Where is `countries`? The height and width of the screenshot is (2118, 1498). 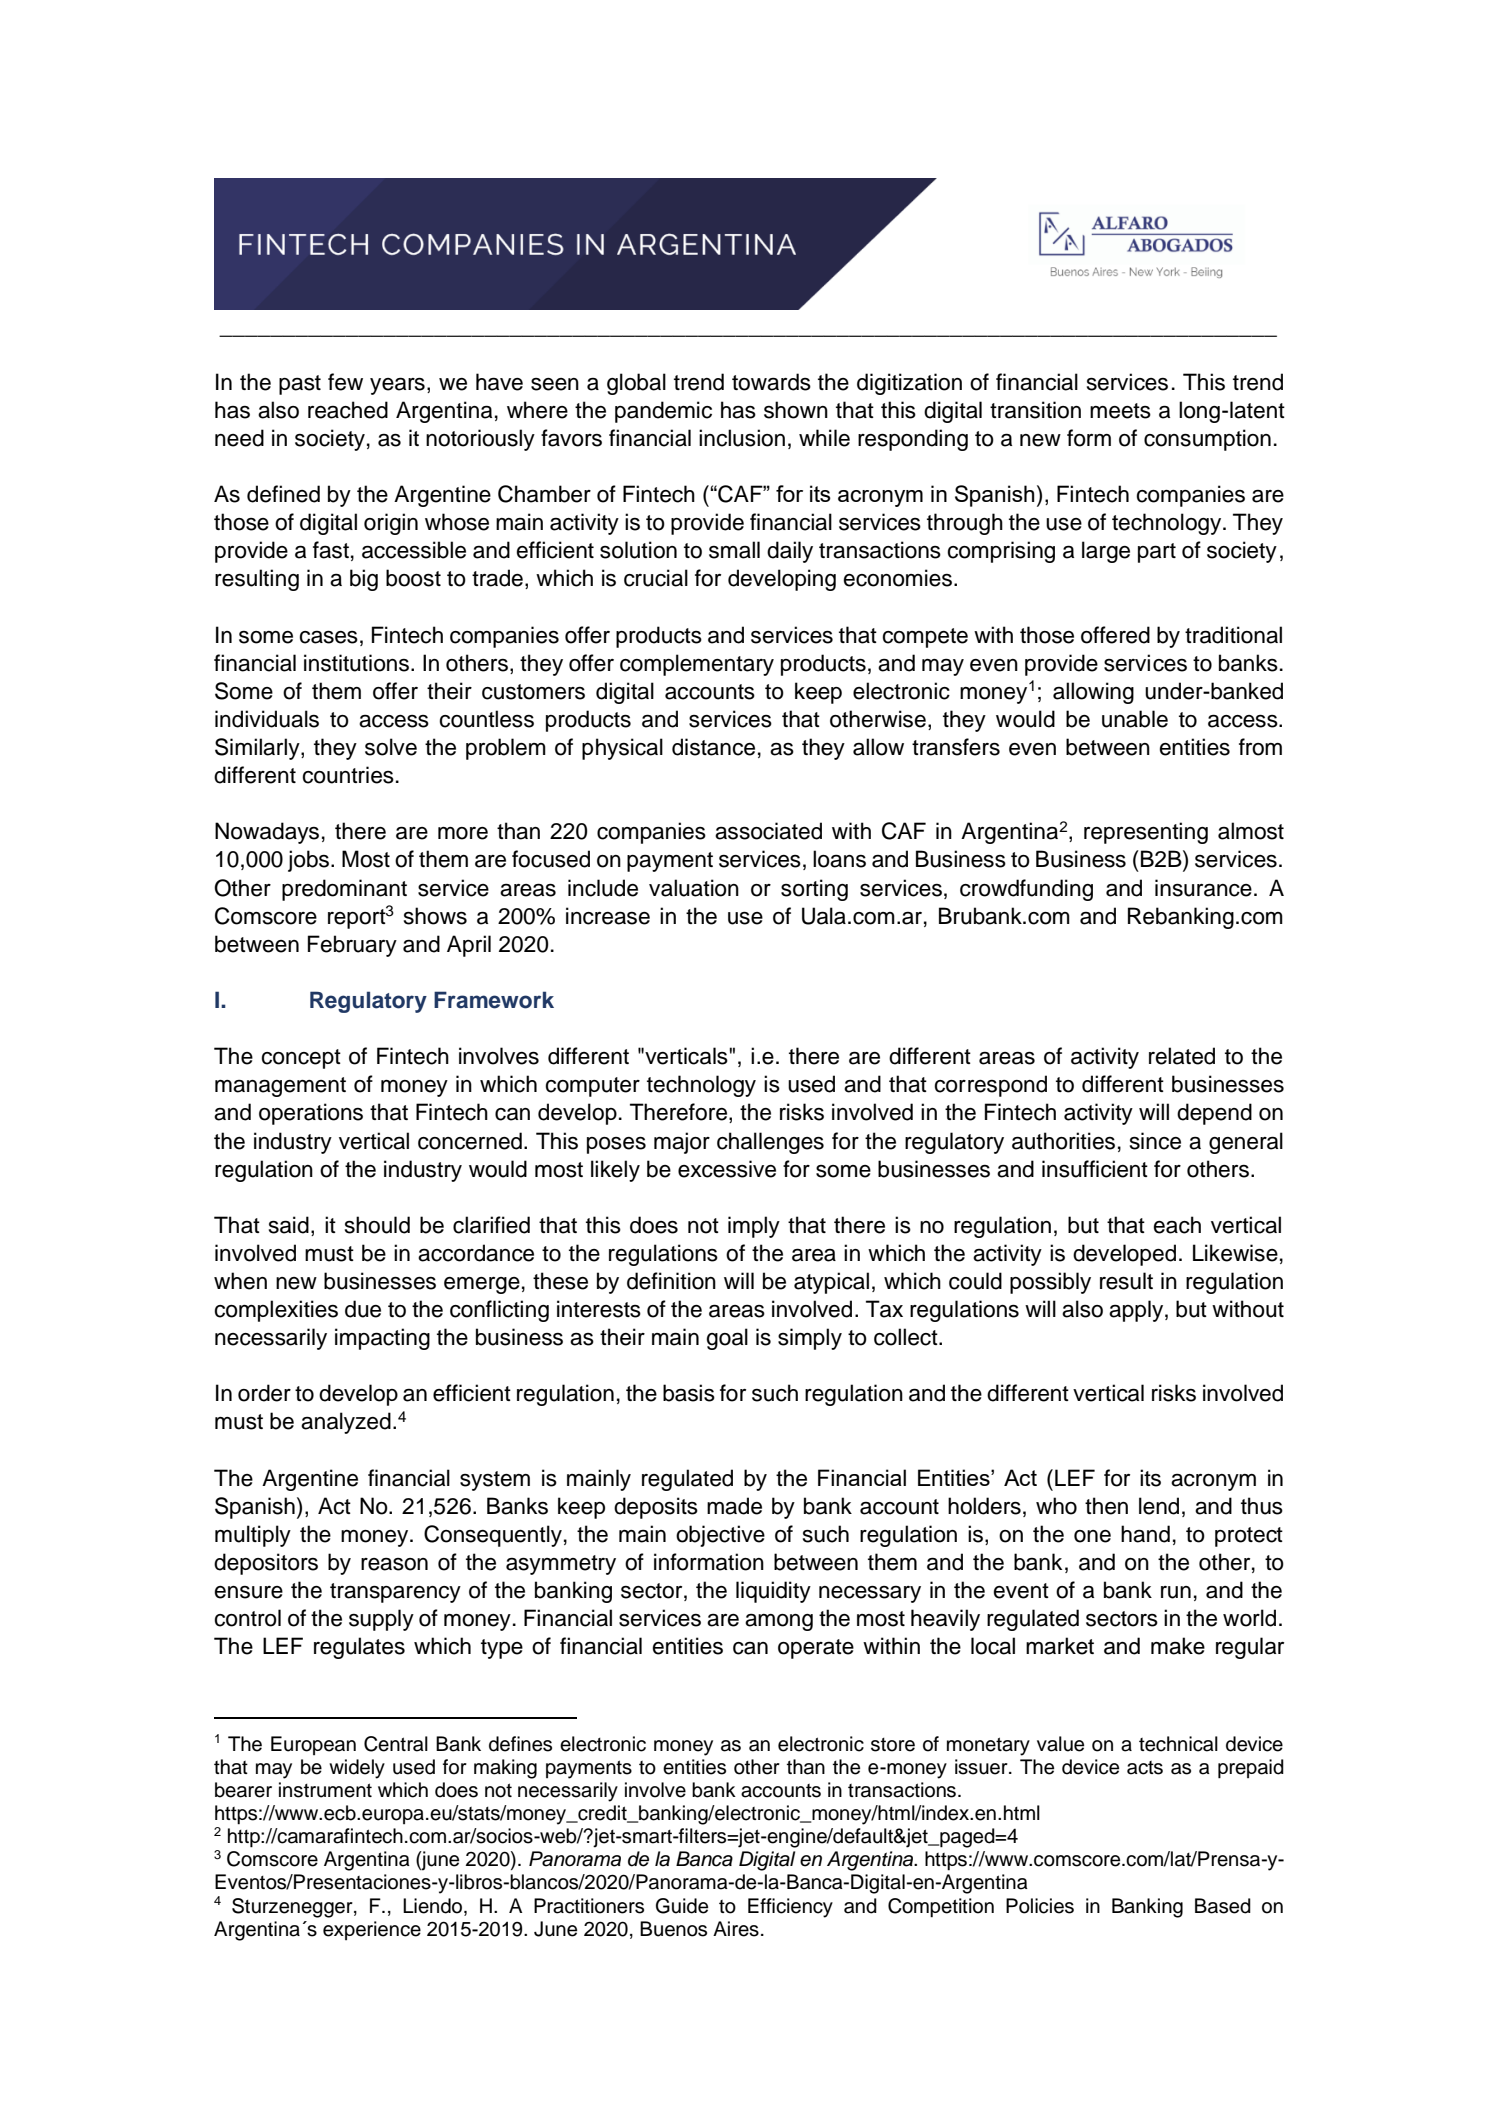 countries is located at coordinates (348, 775).
